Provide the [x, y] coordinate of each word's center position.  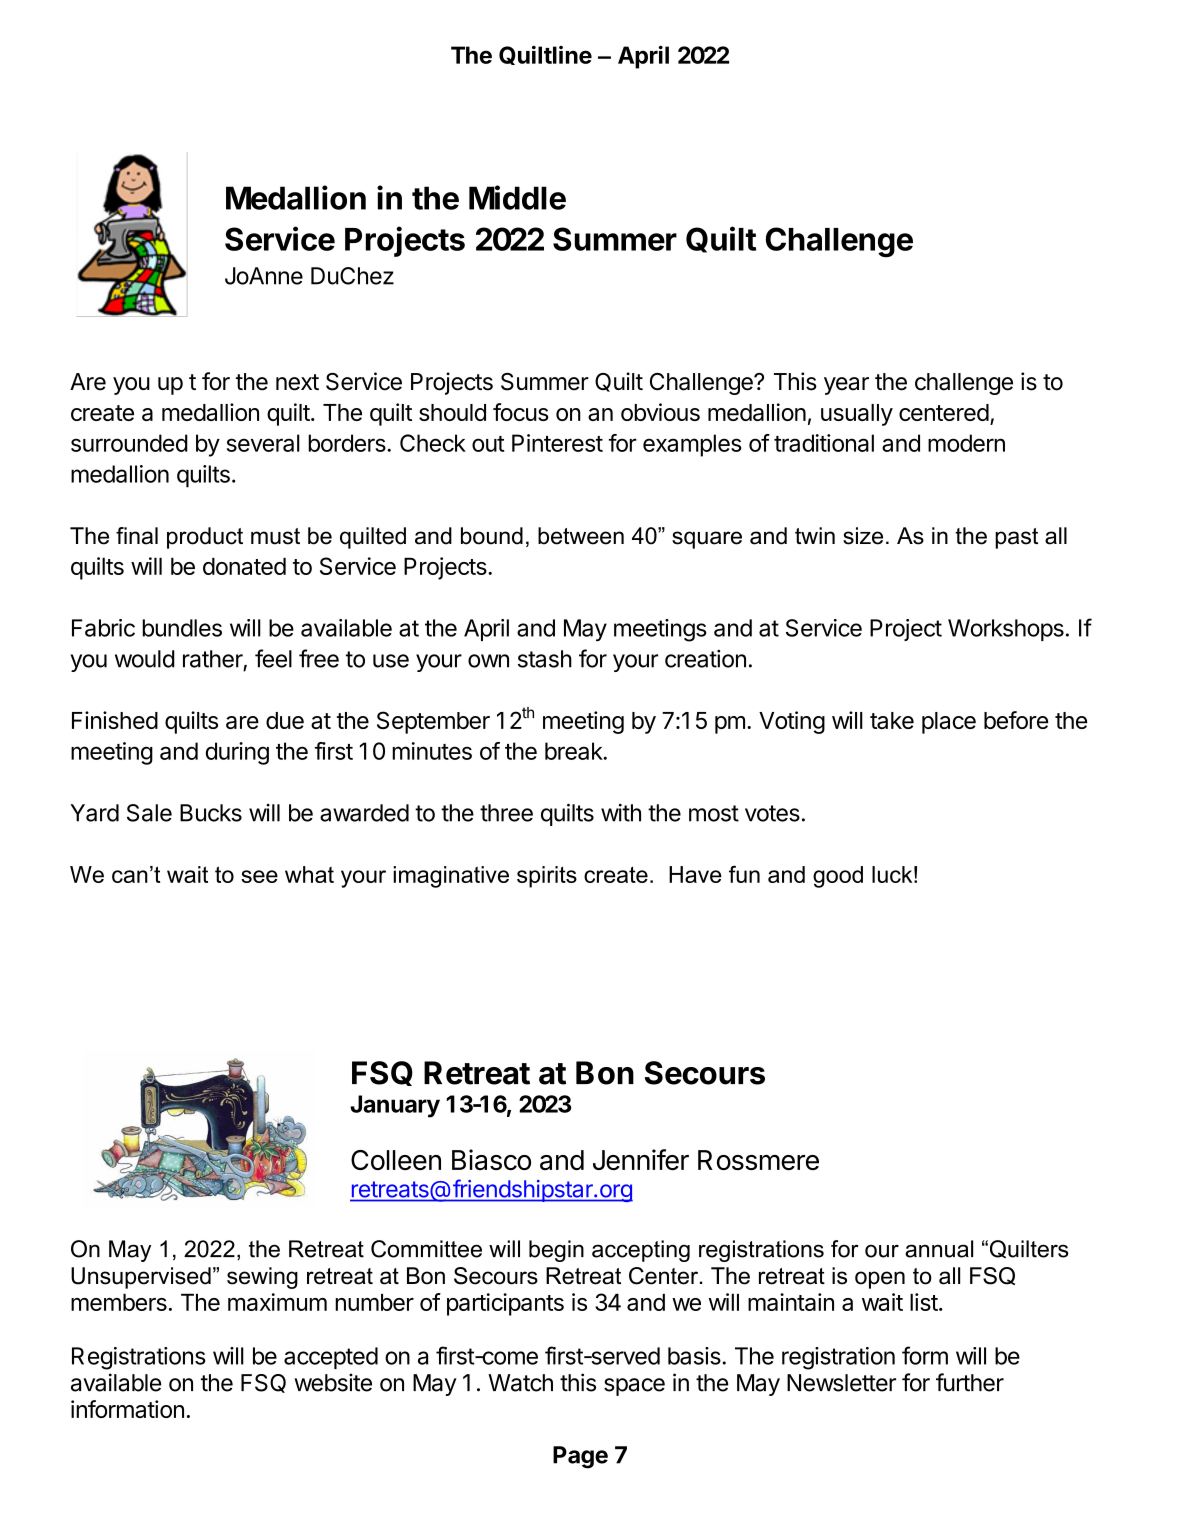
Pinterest [557, 443]
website [333, 1382]
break [574, 751]
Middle [517, 197]
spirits [547, 877]
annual [939, 1249]
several [263, 443]
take [892, 720]
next [297, 382]
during [237, 753]
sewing [262, 1278]
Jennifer [641, 1159]
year [846, 386]
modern [966, 443]
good [838, 877]
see [259, 876]
